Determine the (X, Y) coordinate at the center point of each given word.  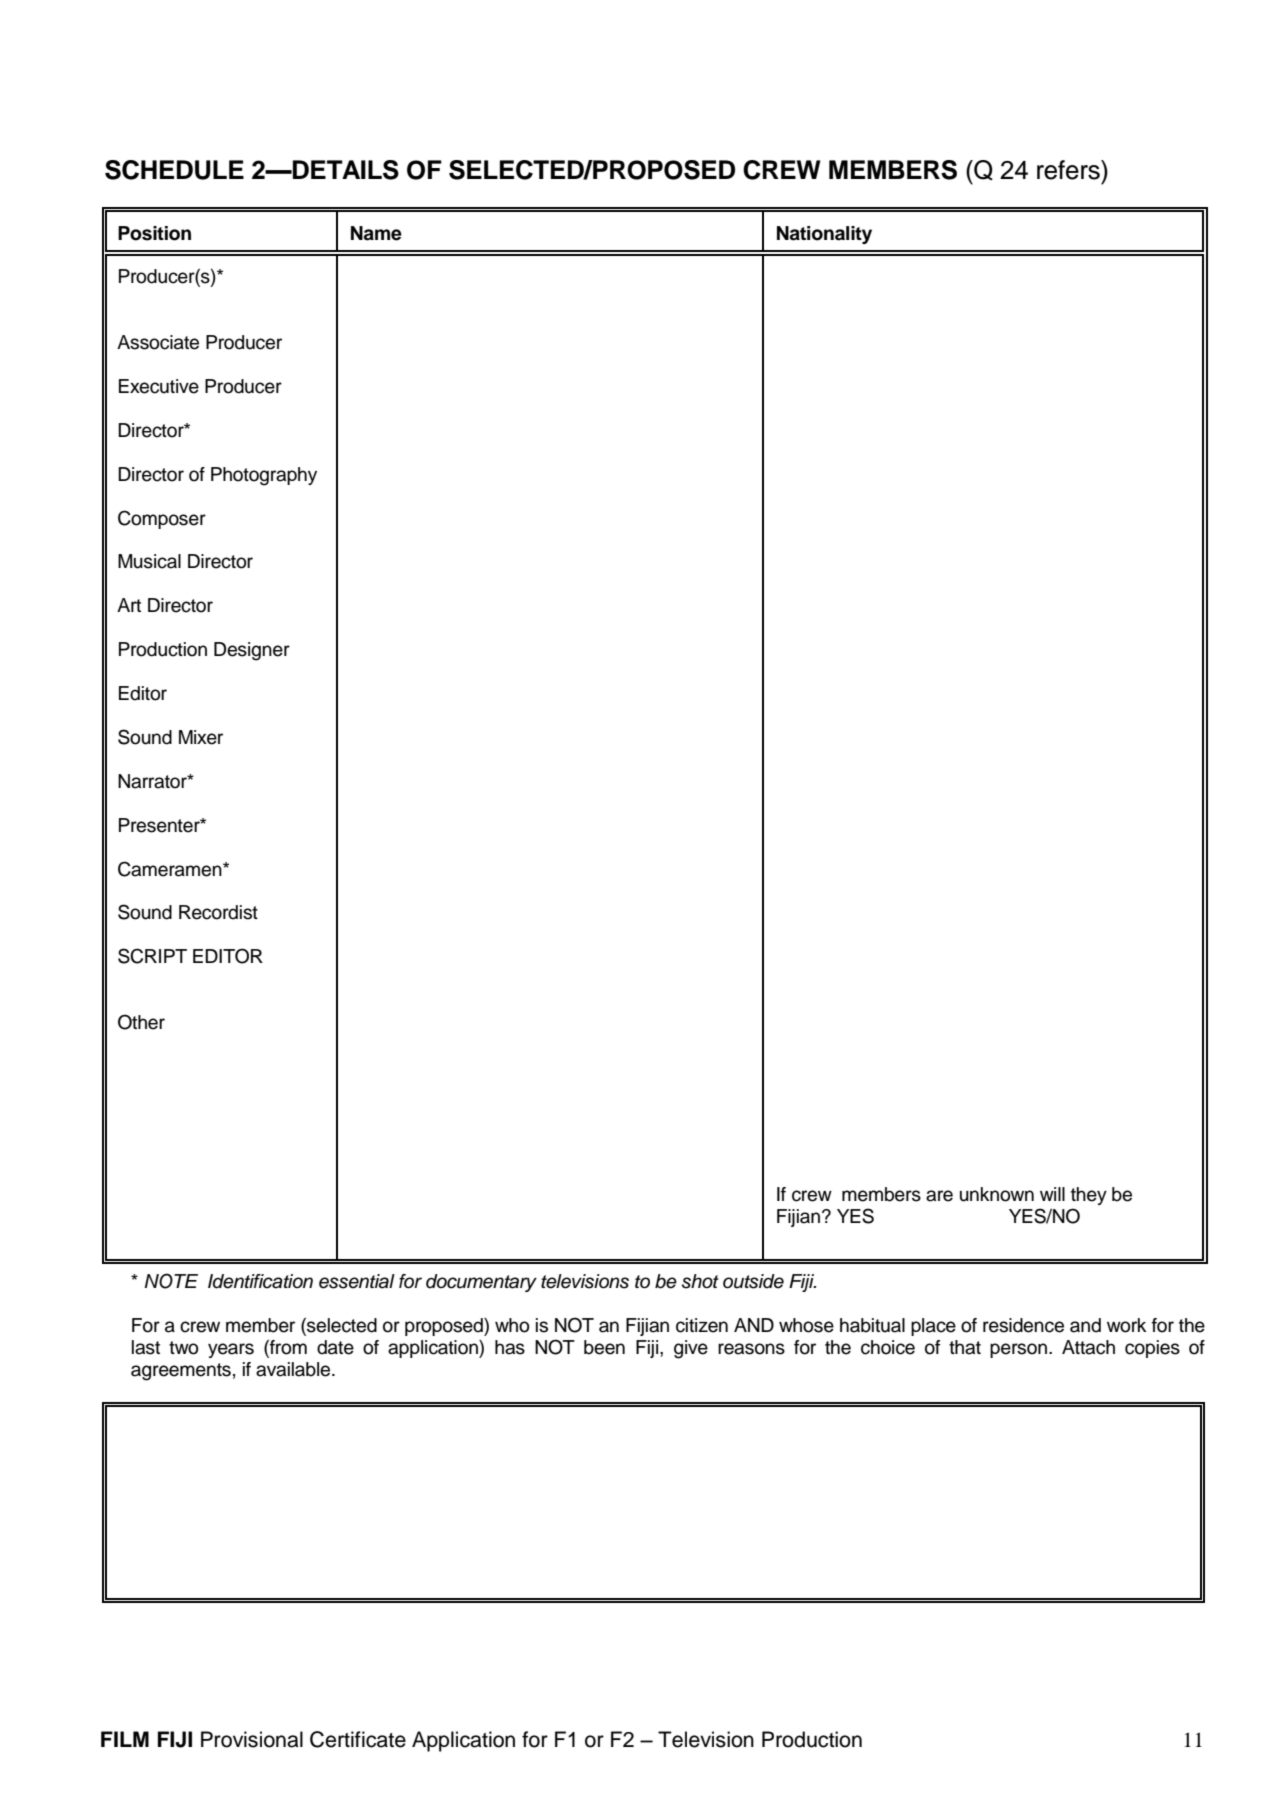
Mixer (201, 737)
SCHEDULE (174, 170)
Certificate (358, 1739)
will (1052, 1194)
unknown (997, 1194)
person (1018, 1350)
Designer (252, 651)
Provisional (252, 1739)
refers (1069, 170)
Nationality (824, 235)
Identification (260, 1281)
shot (700, 1281)
